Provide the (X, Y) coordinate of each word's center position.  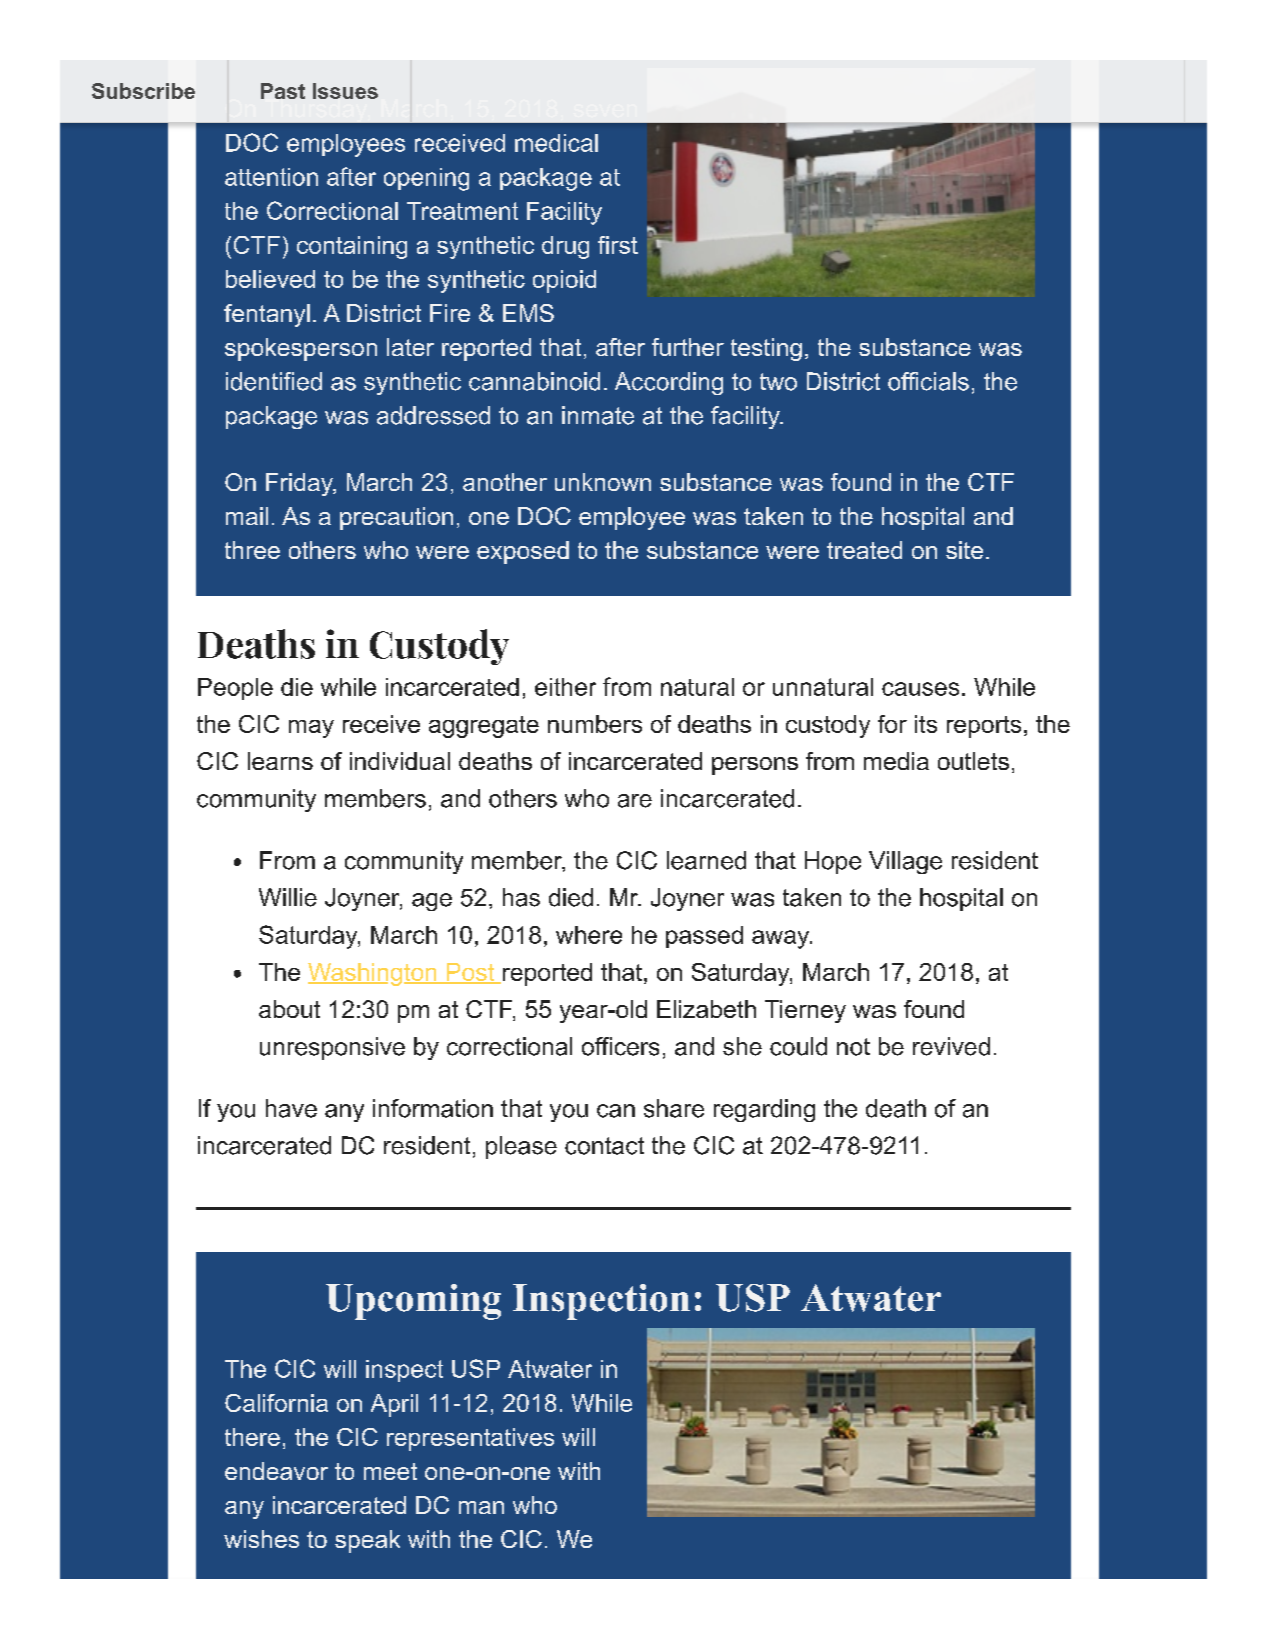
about (289, 1009)
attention (271, 177)
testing (766, 349)
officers (620, 1046)
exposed (523, 552)
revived (951, 1046)
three (252, 550)
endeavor (276, 1471)
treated (864, 550)
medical (556, 143)
